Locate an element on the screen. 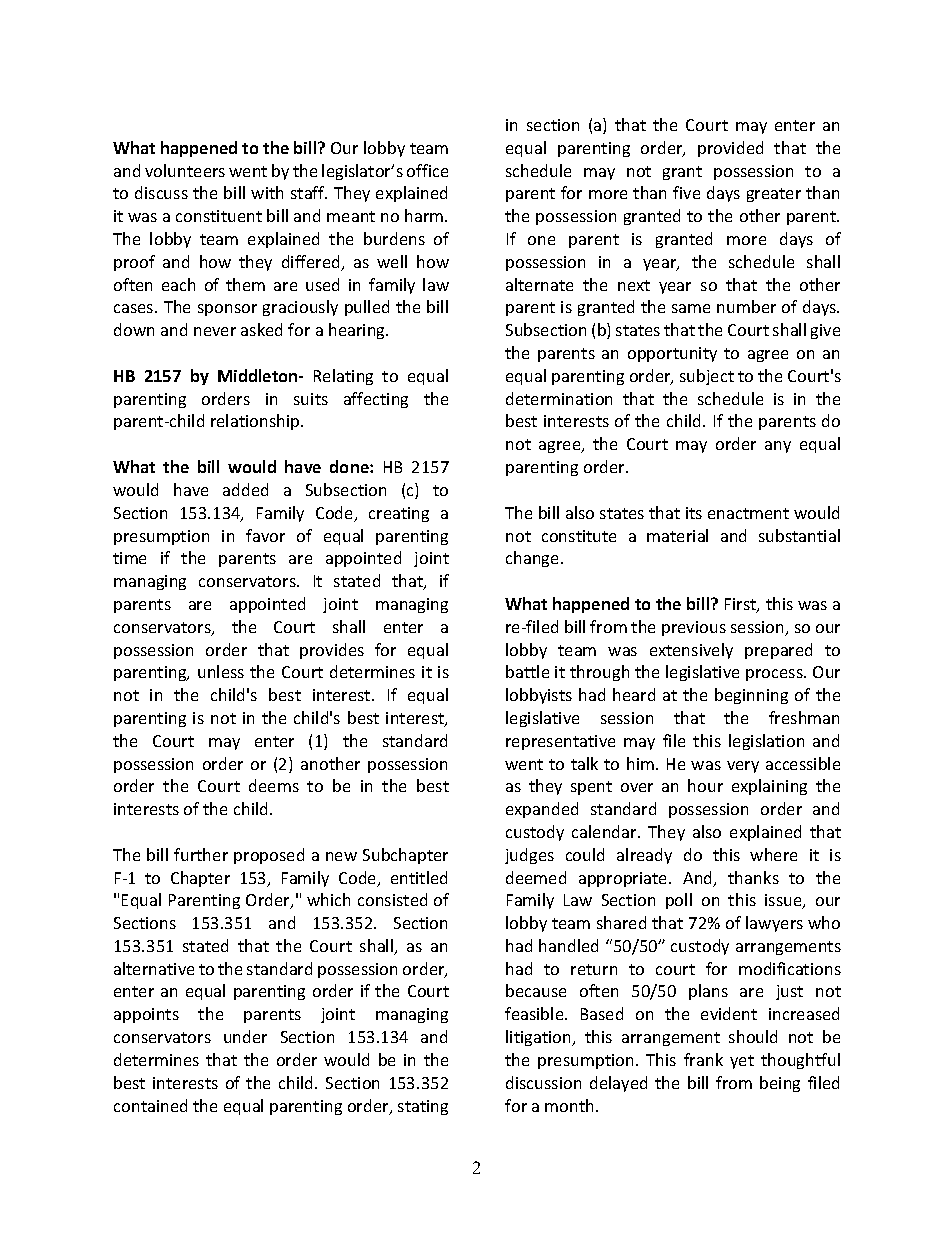 This screenshot has height=1233, width=952. stating is located at coordinates (423, 1107).
